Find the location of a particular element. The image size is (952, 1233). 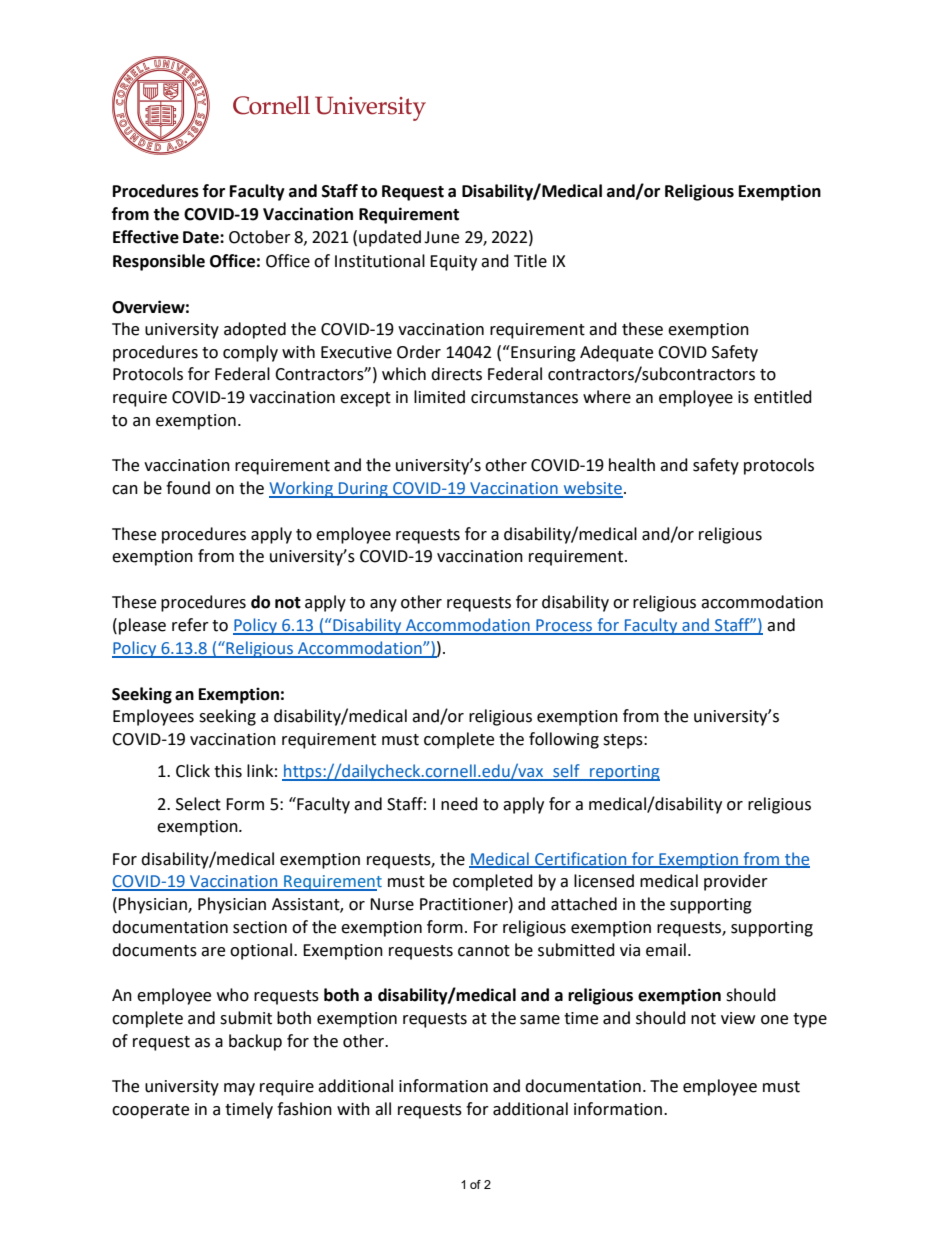

section is located at coordinates (260, 927).
